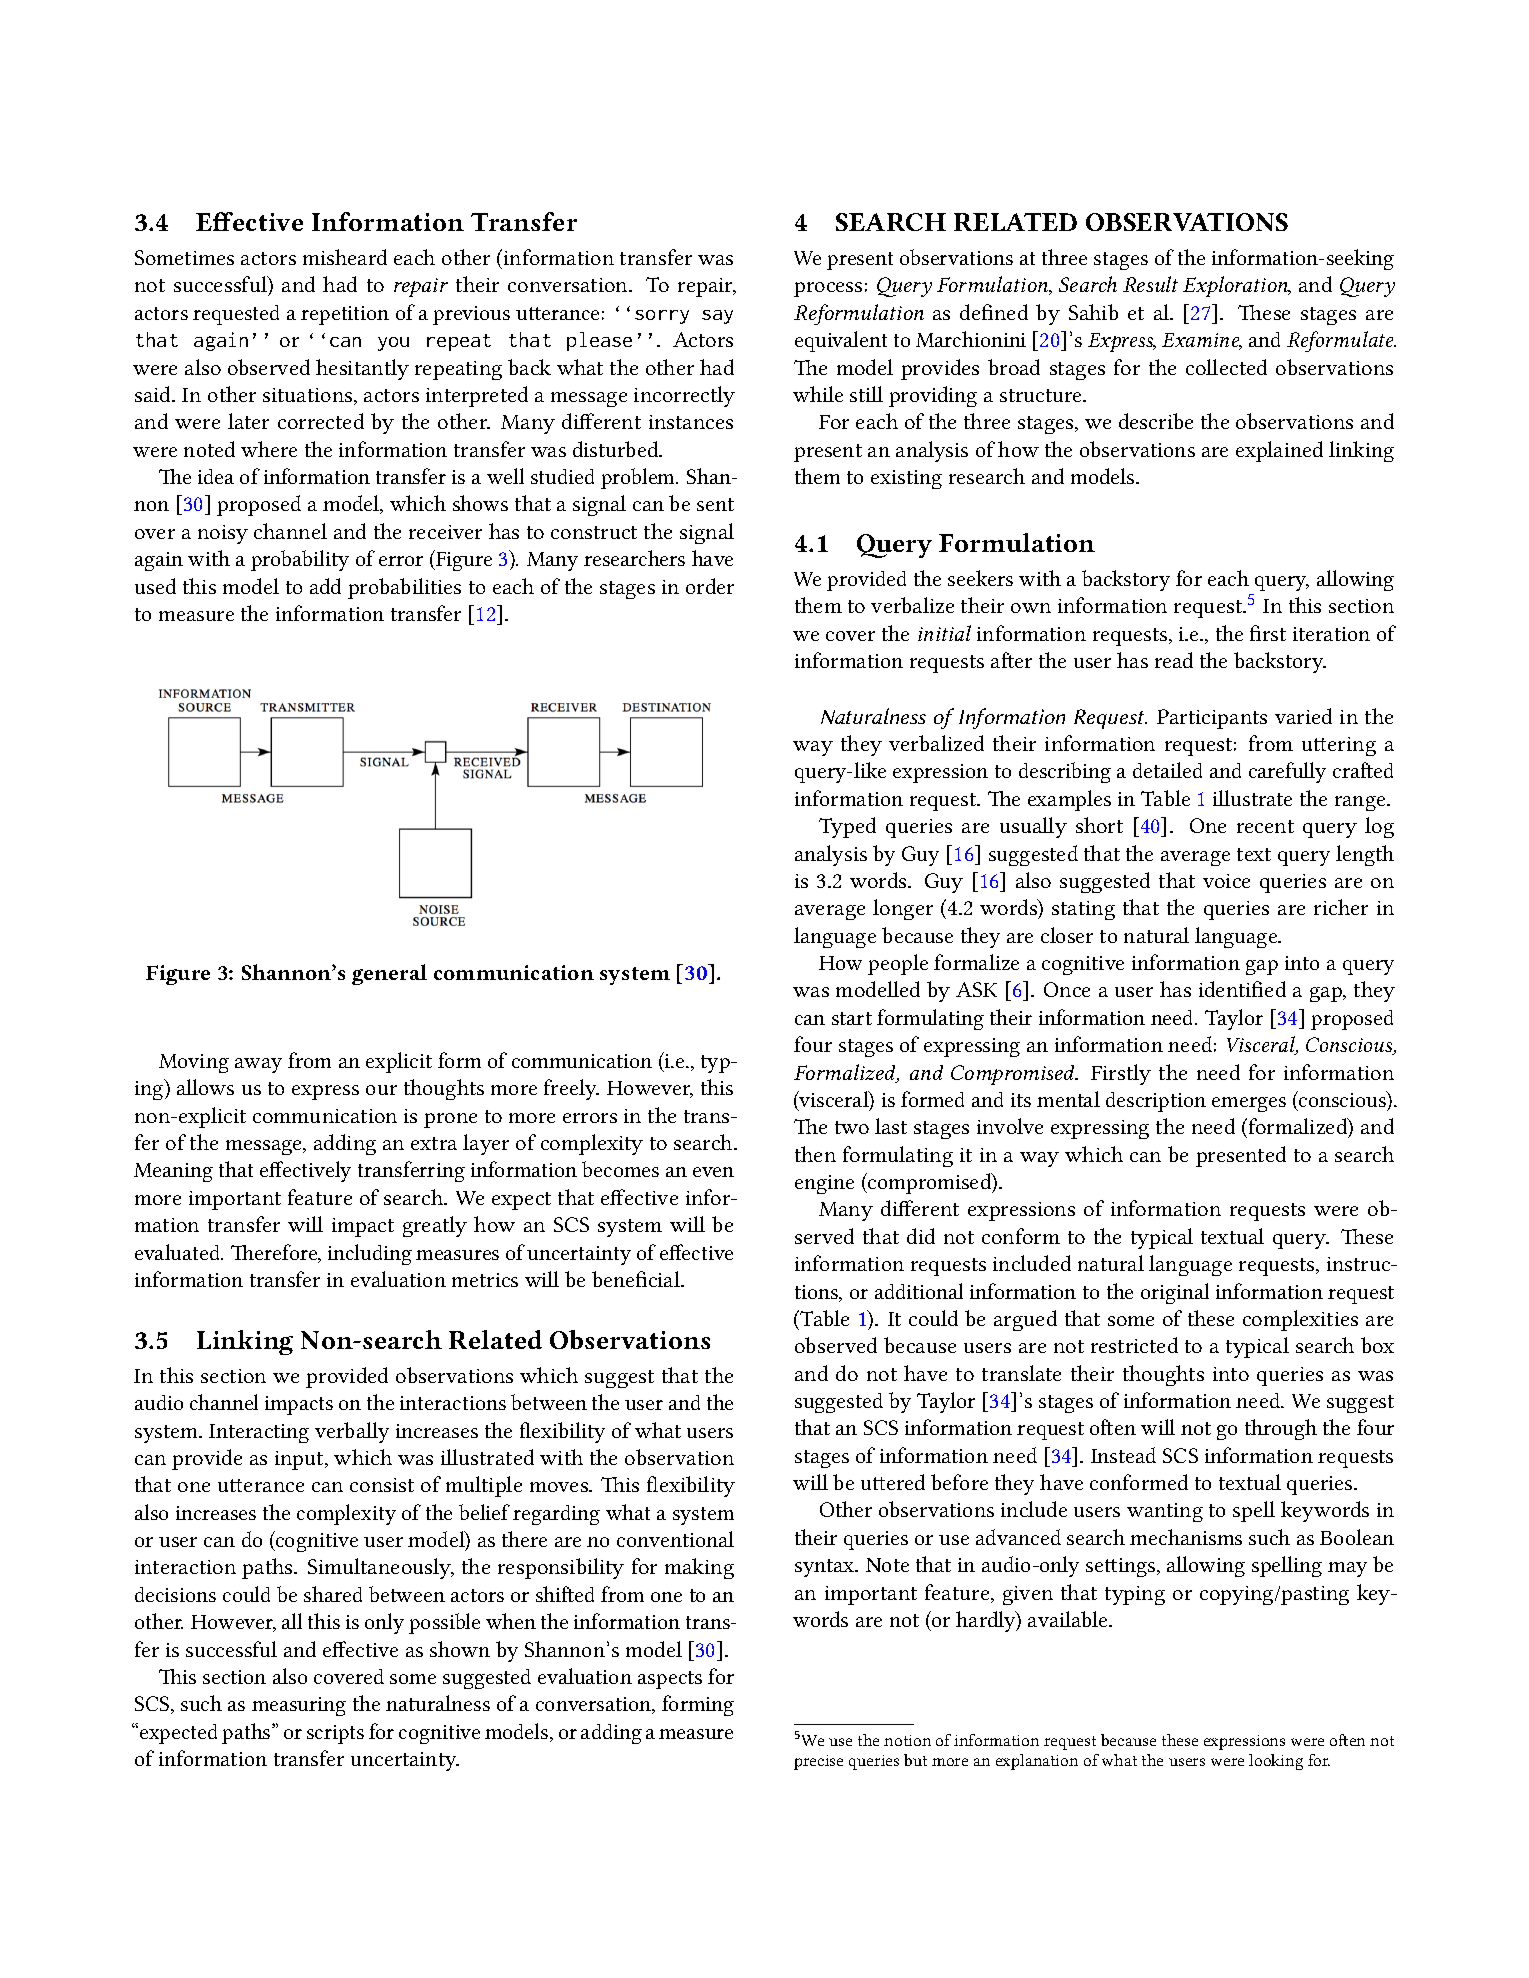  Describe the element at coordinates (173, 1172) in the screenshot. I see `Meaning` at that location.
